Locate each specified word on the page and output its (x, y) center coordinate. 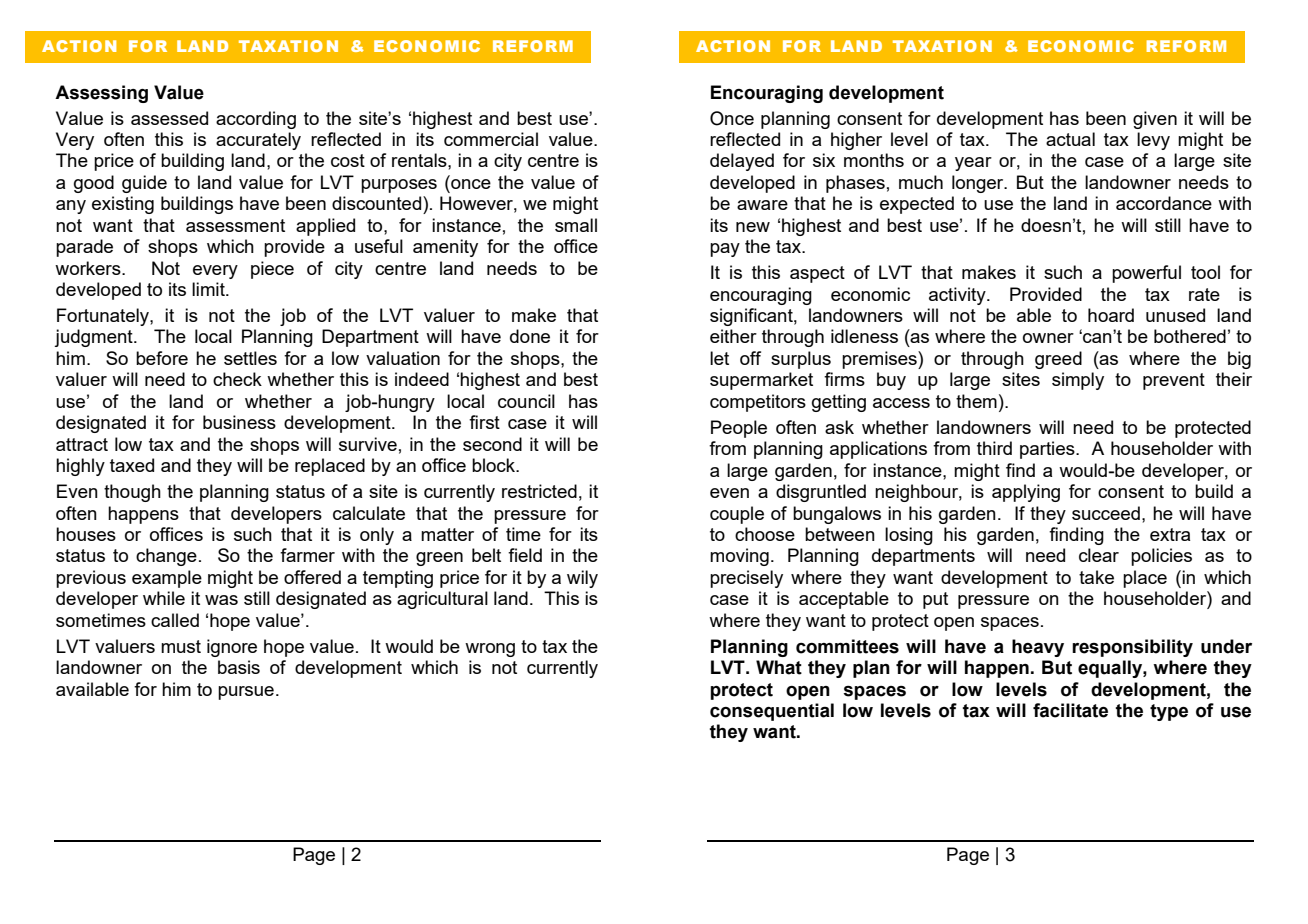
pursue (246, 693)
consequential (772, 712)
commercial (491, 139)
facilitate (1070, 710)
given (1155, 120)
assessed (169, 118)
